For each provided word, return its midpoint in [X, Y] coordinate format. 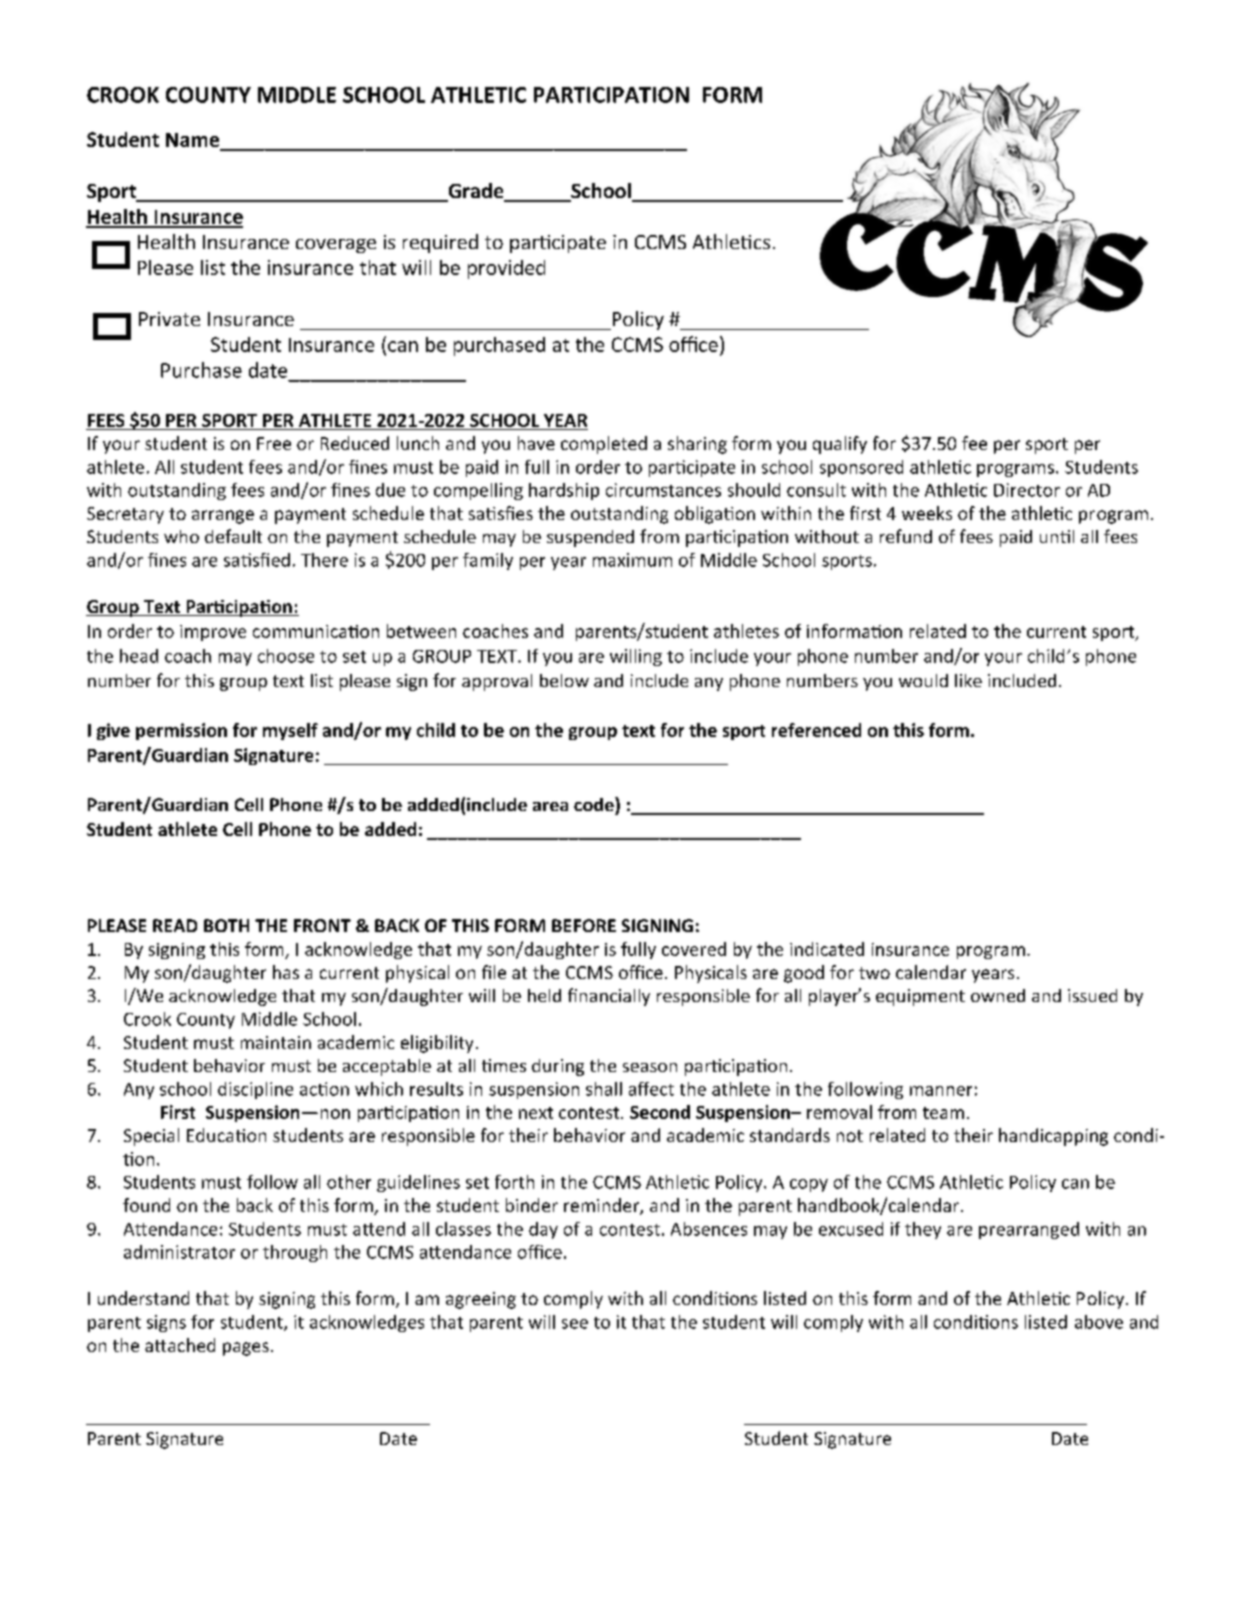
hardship [564, 491]
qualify [840, 445]
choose [286, 656]
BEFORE [584, 925]
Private [169, 319]
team [943, 1113]
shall [604, 1089]
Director [1027, 490]
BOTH [226, 925]
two [874, 973]
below [564, 680]
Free [274, 443]
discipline [255, 1090]
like [968, 680]
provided [506, 269]
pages [246, 1349]
